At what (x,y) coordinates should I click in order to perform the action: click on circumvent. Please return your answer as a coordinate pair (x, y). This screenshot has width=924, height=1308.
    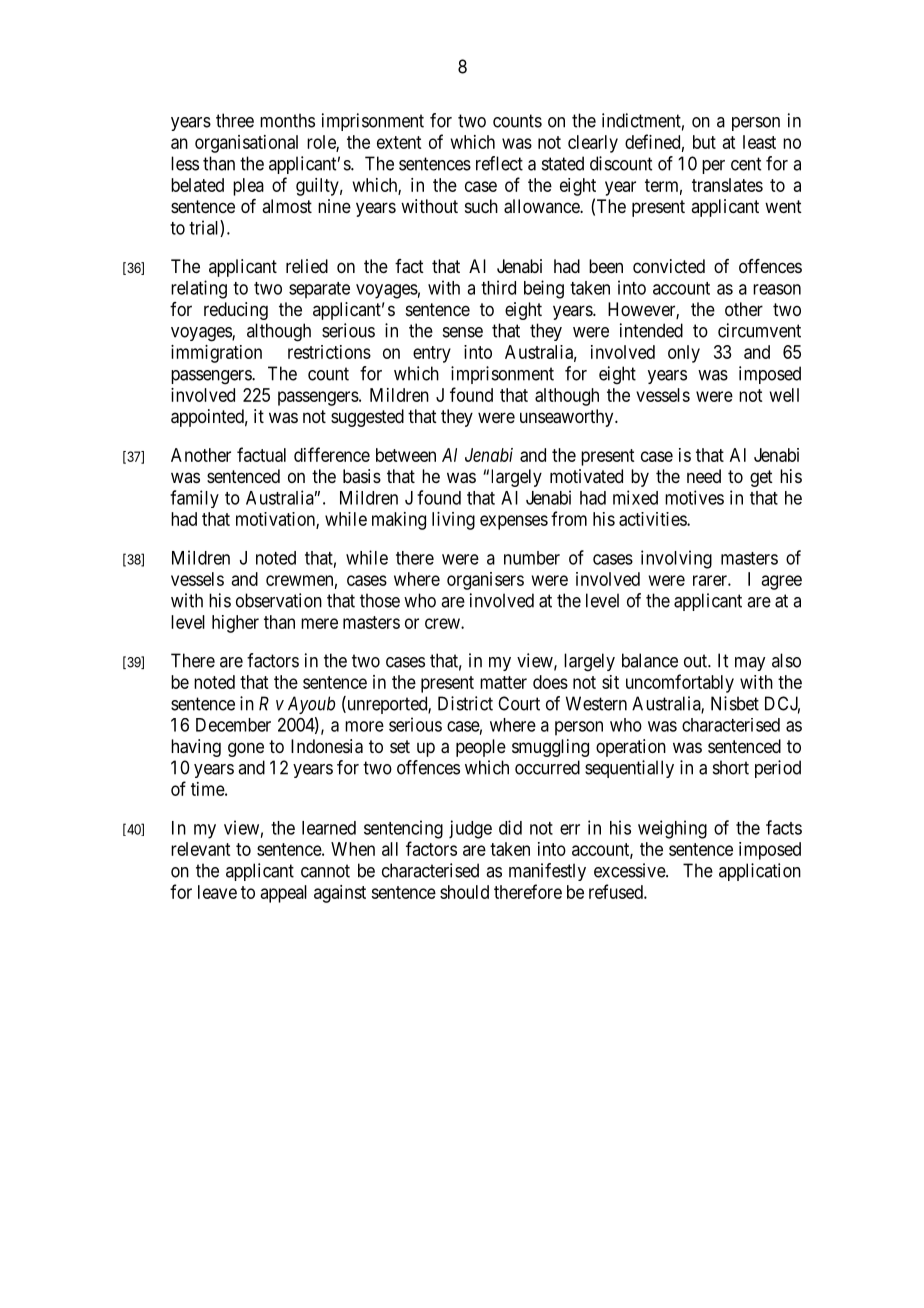
    Looking at the image, I should click on (759, 330).
